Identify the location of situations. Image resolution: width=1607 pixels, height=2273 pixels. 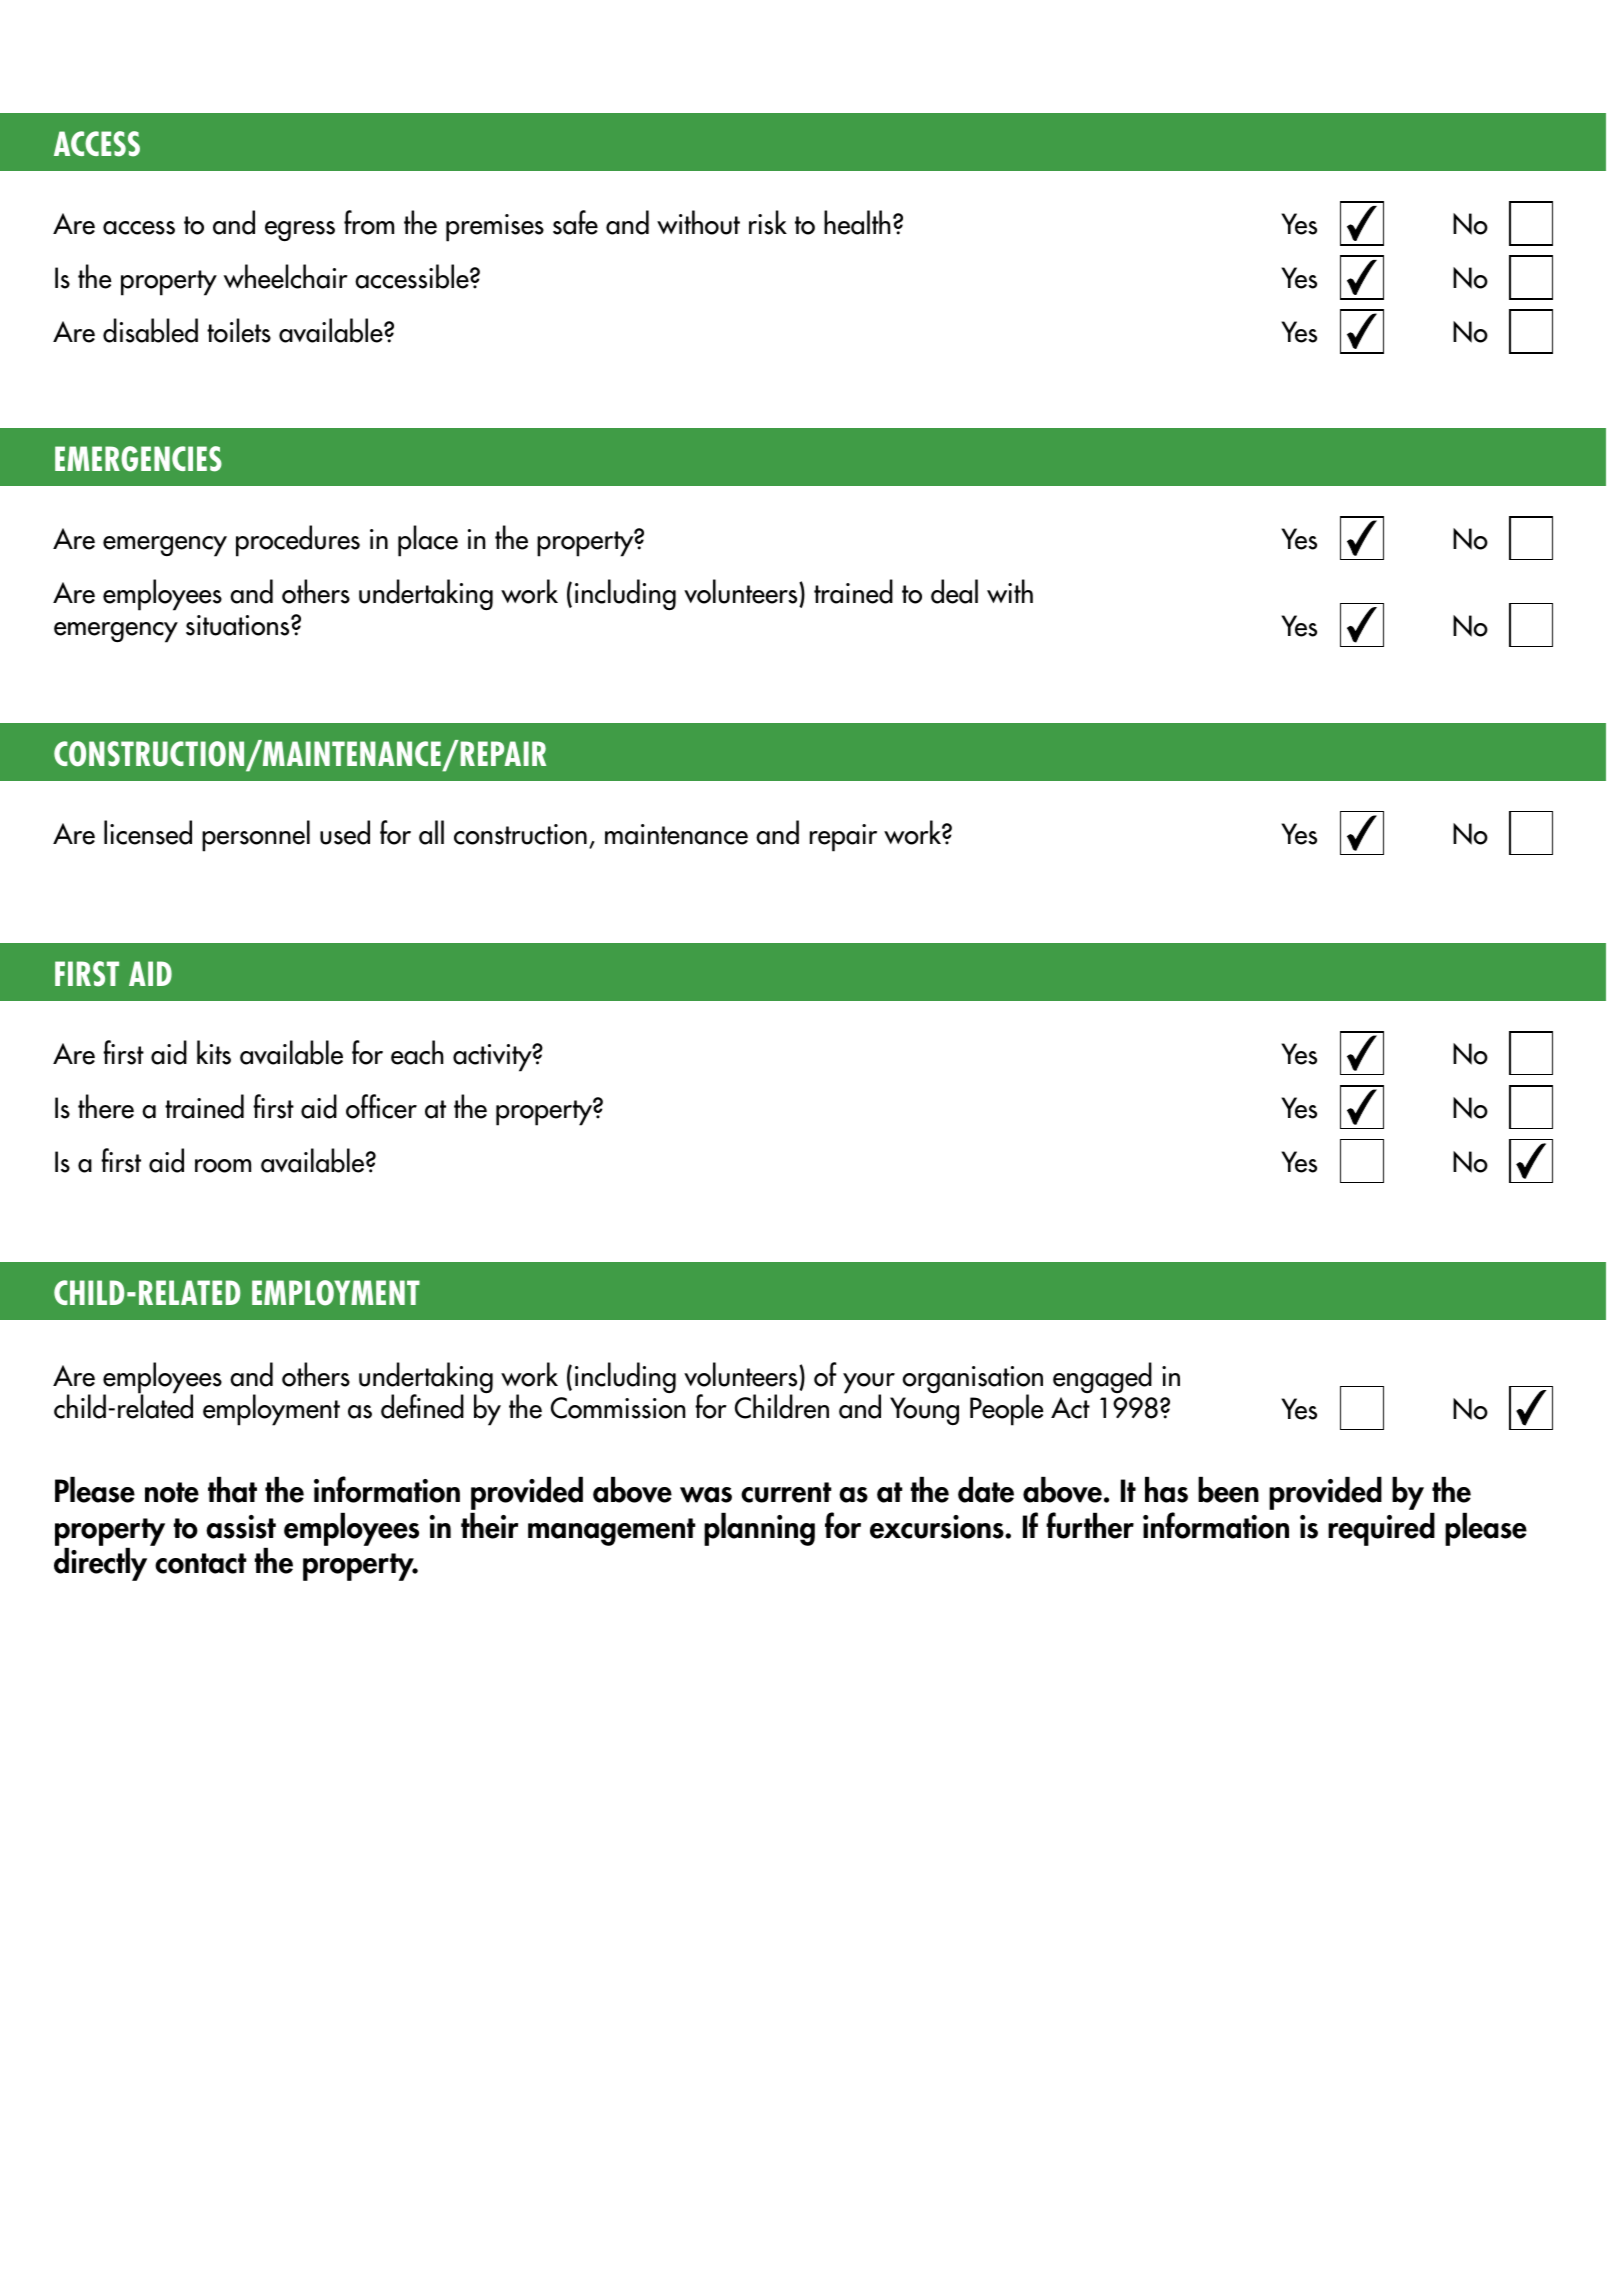
(239, 625).
